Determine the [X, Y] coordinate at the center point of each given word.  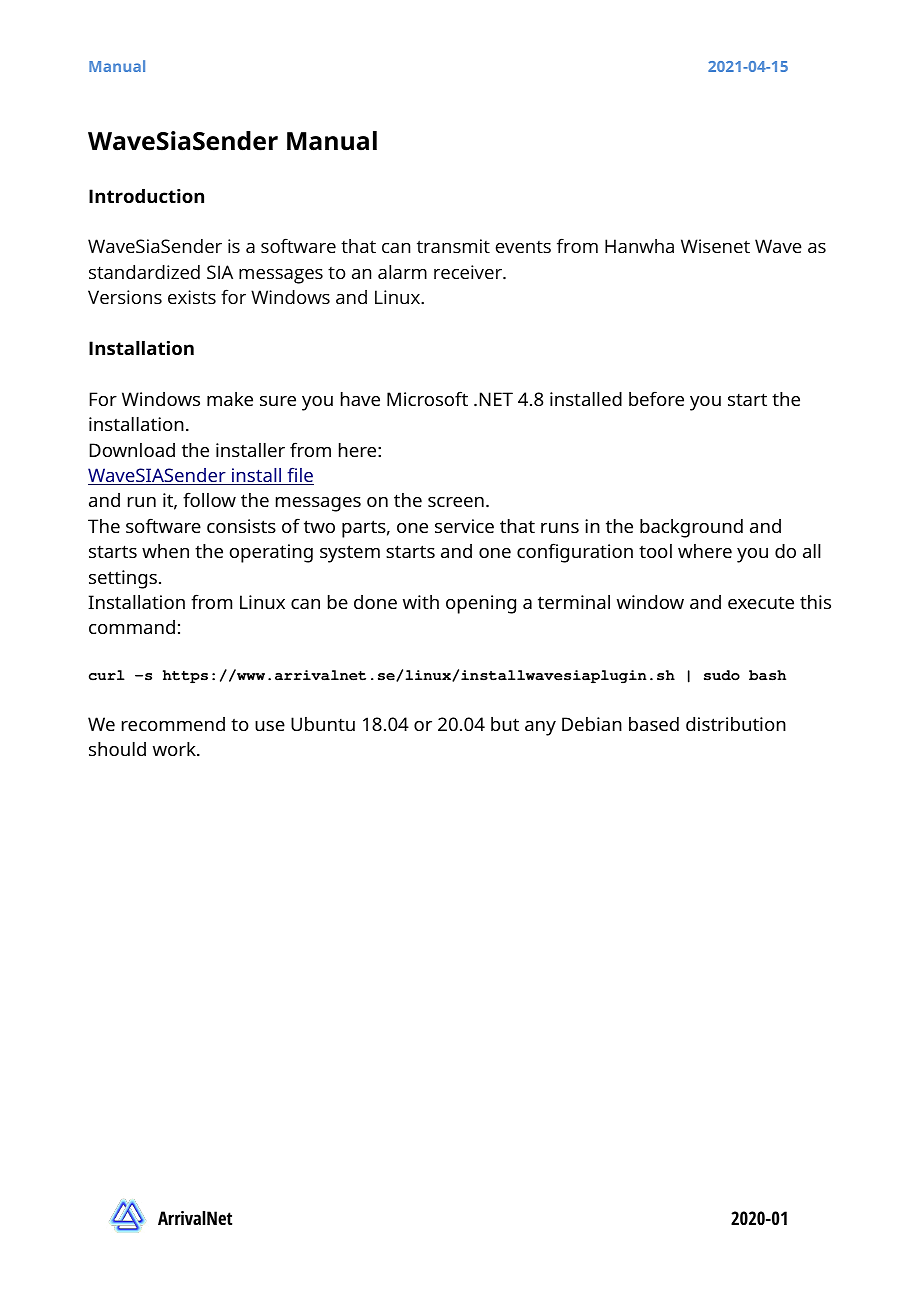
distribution [736, 724]
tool [655, 551]
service [464, 526]
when [165, 551]
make [230, 399]
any [540, 728]
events [523, 247]
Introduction [146, 196]
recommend [173, 724]
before [656, 398]
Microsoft [427, 398]
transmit [453, 246]
